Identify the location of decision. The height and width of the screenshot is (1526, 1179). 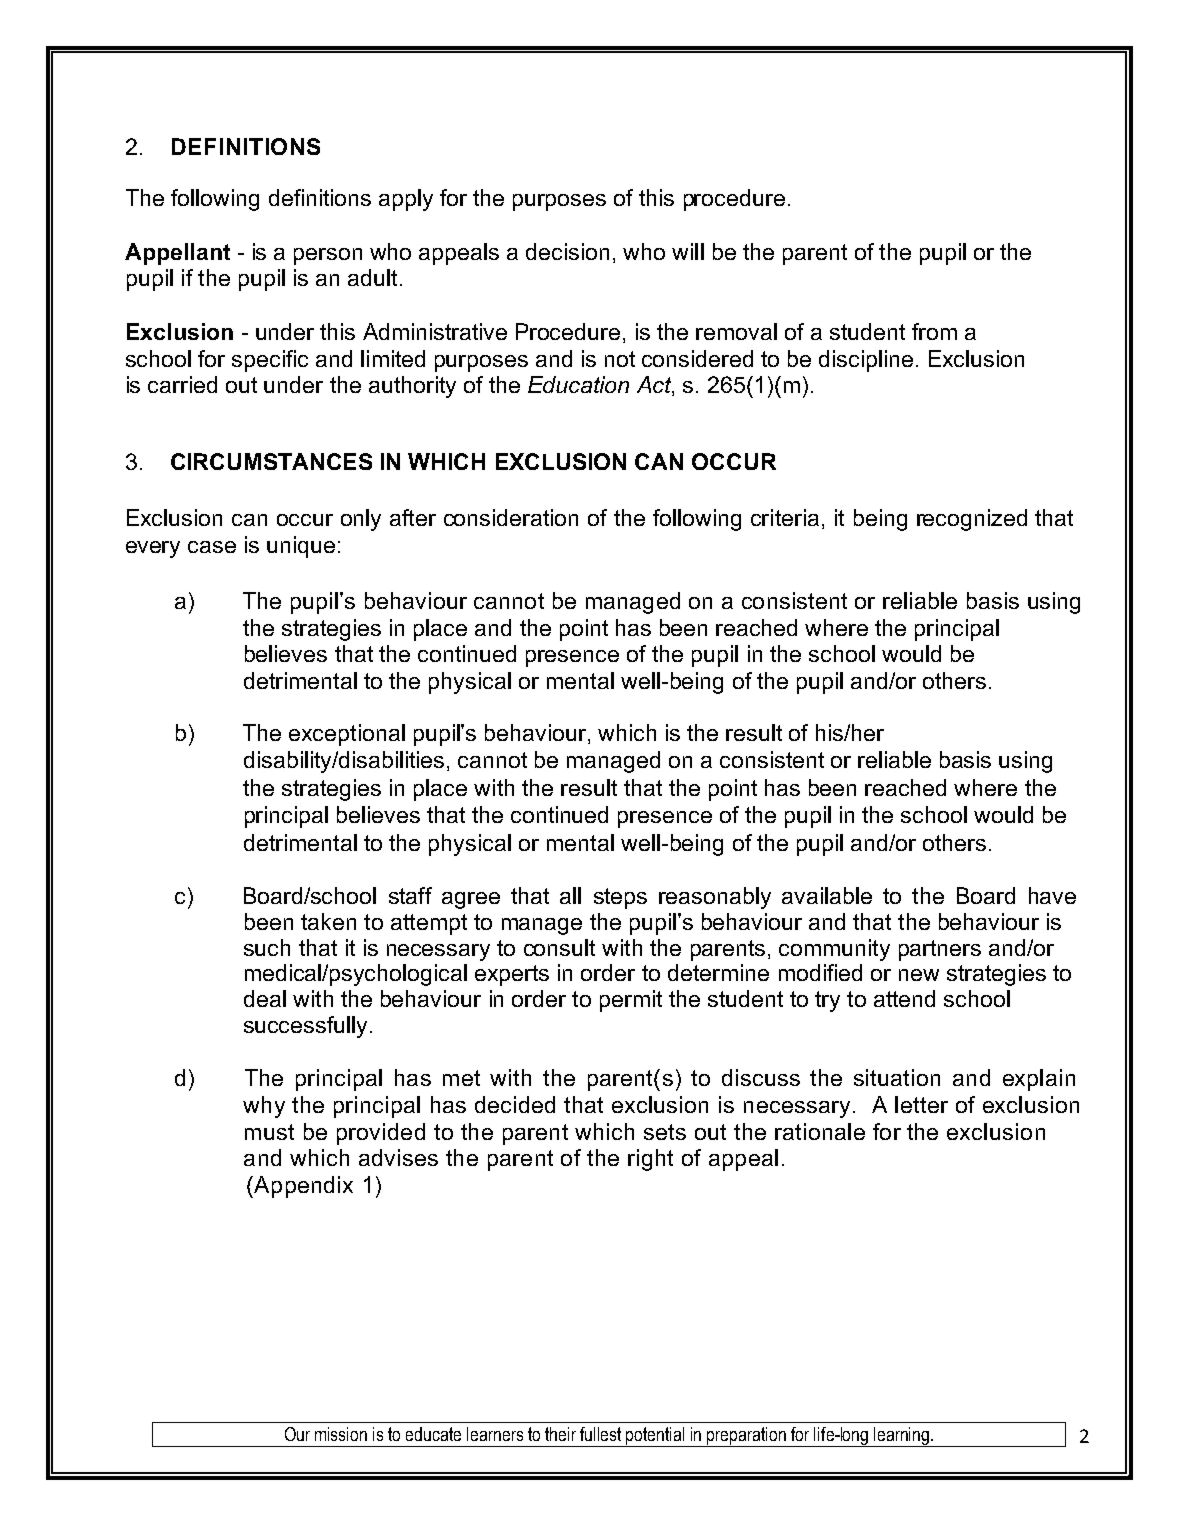
(567, 251).
